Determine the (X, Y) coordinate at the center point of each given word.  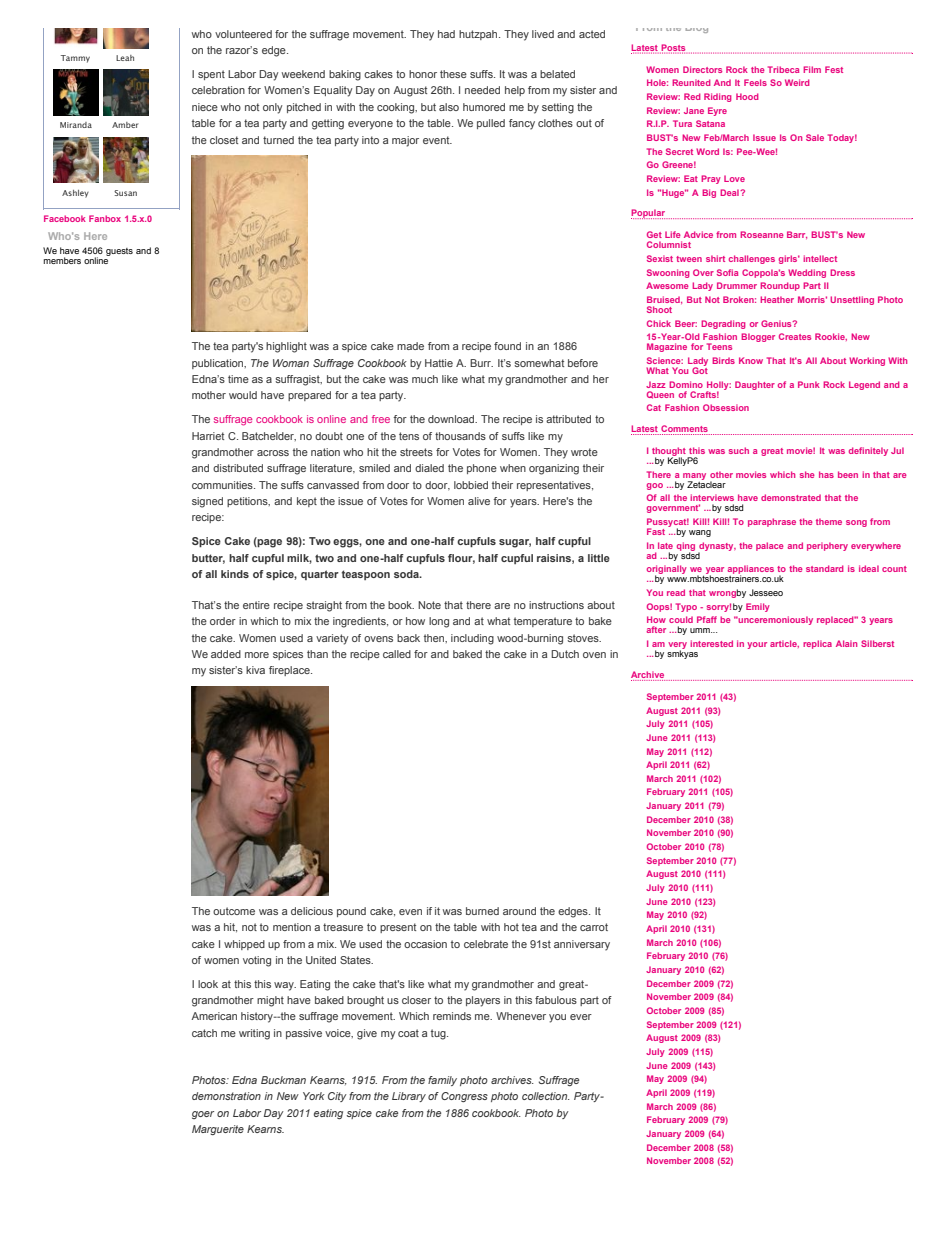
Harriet (208, 436)
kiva (255, 670)
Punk (809, 384)
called (397, 654)
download (452, 419)
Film (812, 69)
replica (817, 644)
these (453, 74)
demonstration (226, 1096)
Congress (464, 1097)
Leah (125, 58)
